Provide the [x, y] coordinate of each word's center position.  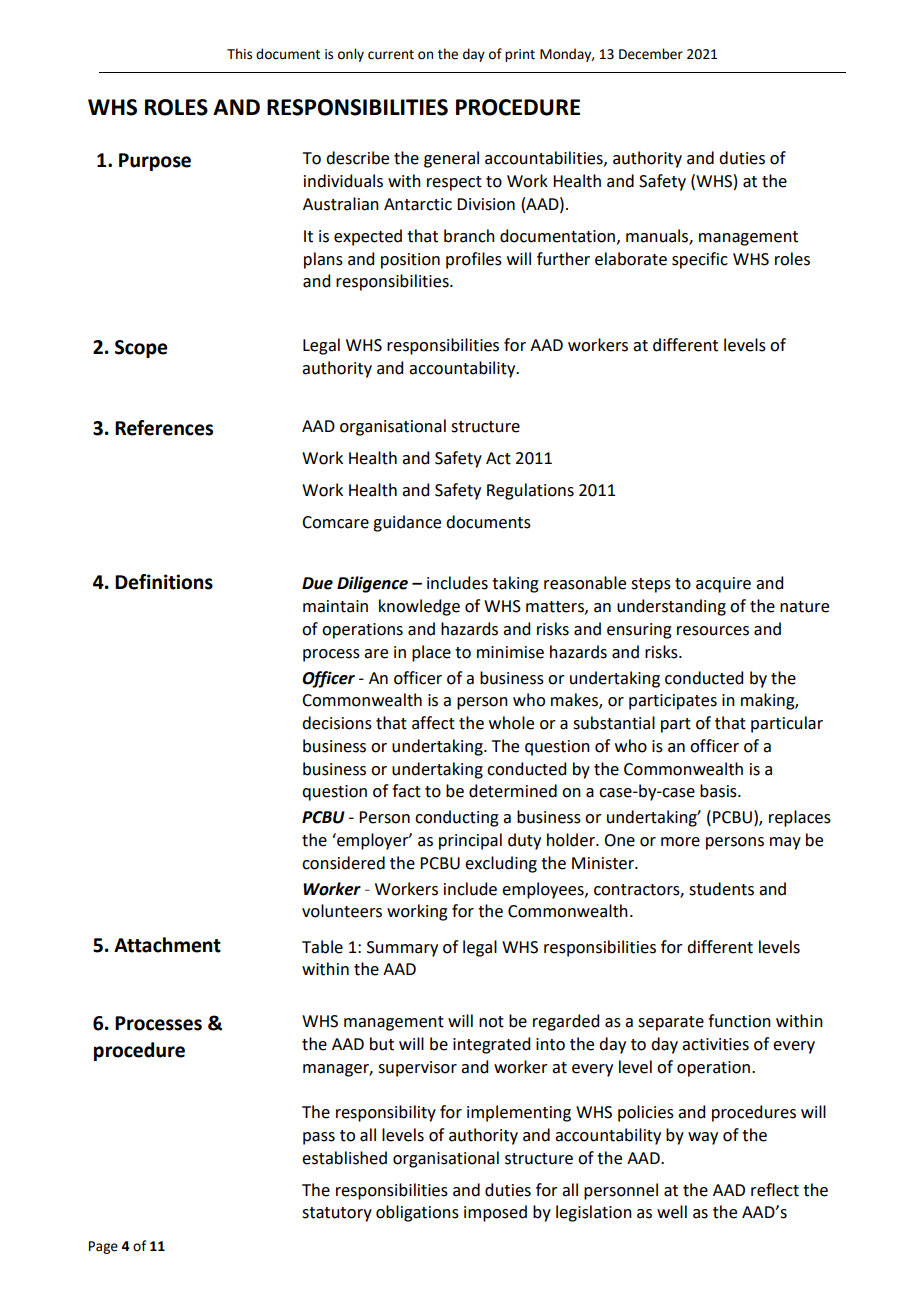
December [651, 54]
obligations [417, 1213]
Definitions [164, 582]
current [391, 55]
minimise [510, 652]
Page [103, 1247]
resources [713, 631]
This [239, 54]
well [672, 1212]
